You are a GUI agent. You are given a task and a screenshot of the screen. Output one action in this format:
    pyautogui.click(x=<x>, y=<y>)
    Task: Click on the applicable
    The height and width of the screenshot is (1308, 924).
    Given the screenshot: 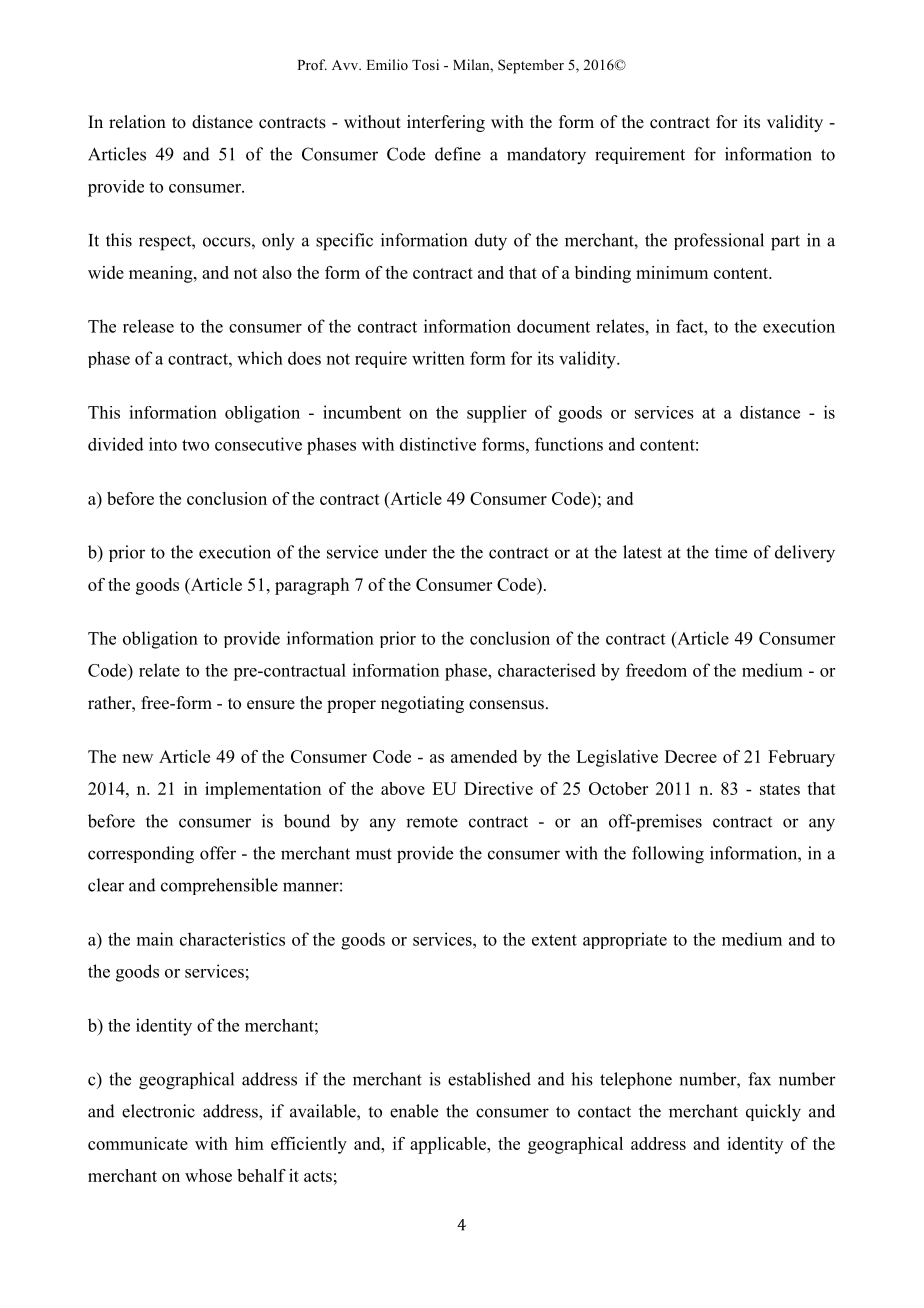 What is the action you would take?
    pyautogui.click(x=449, y=1145)
